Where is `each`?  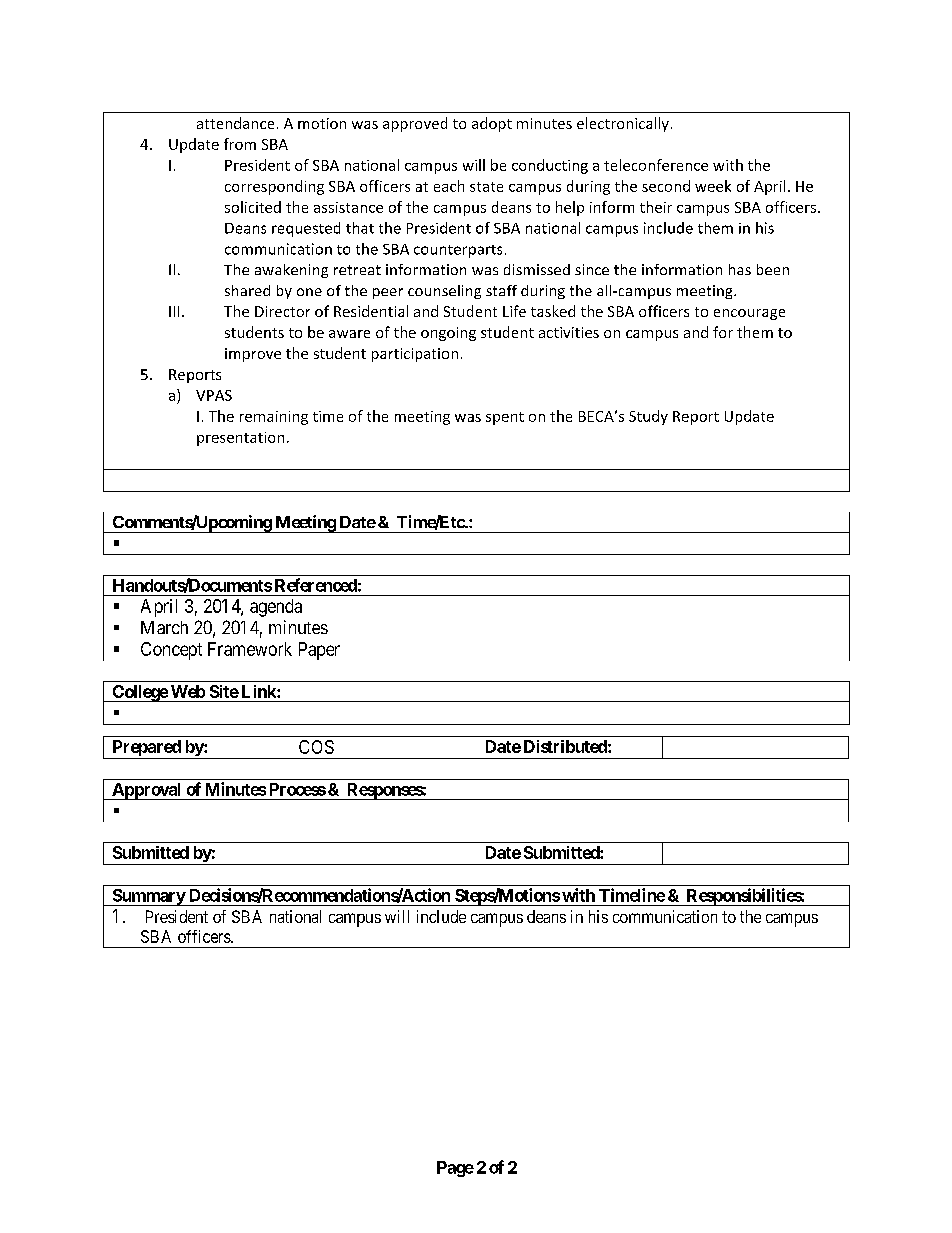 each is located at coordinates (449, 186).
